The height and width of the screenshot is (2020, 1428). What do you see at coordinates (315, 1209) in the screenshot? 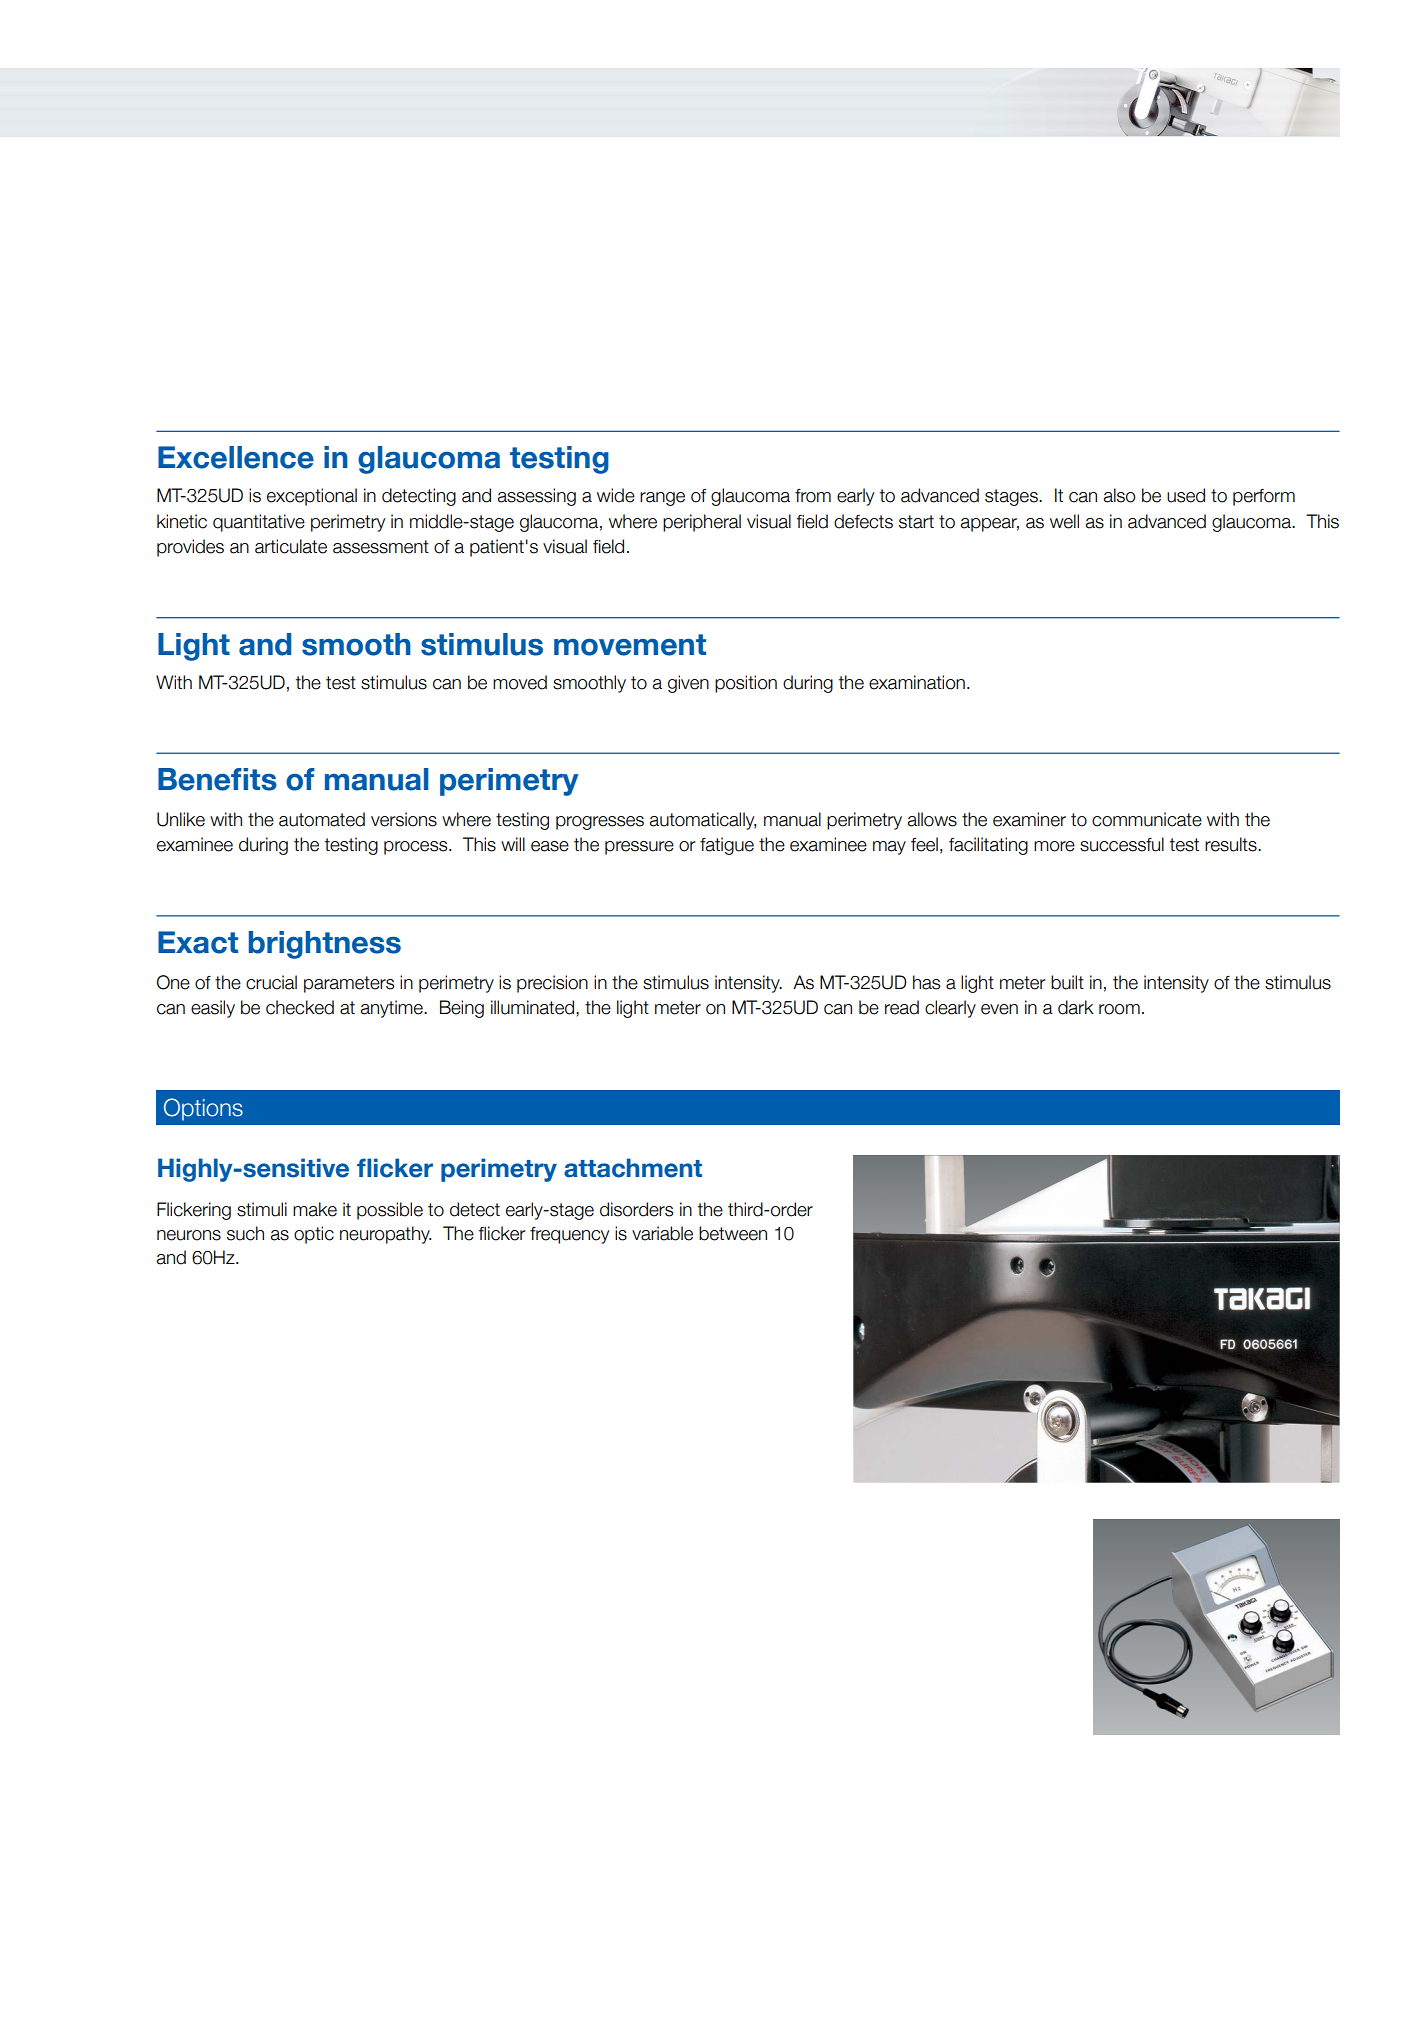
I see `make` at bounding box center [315, 1209].
